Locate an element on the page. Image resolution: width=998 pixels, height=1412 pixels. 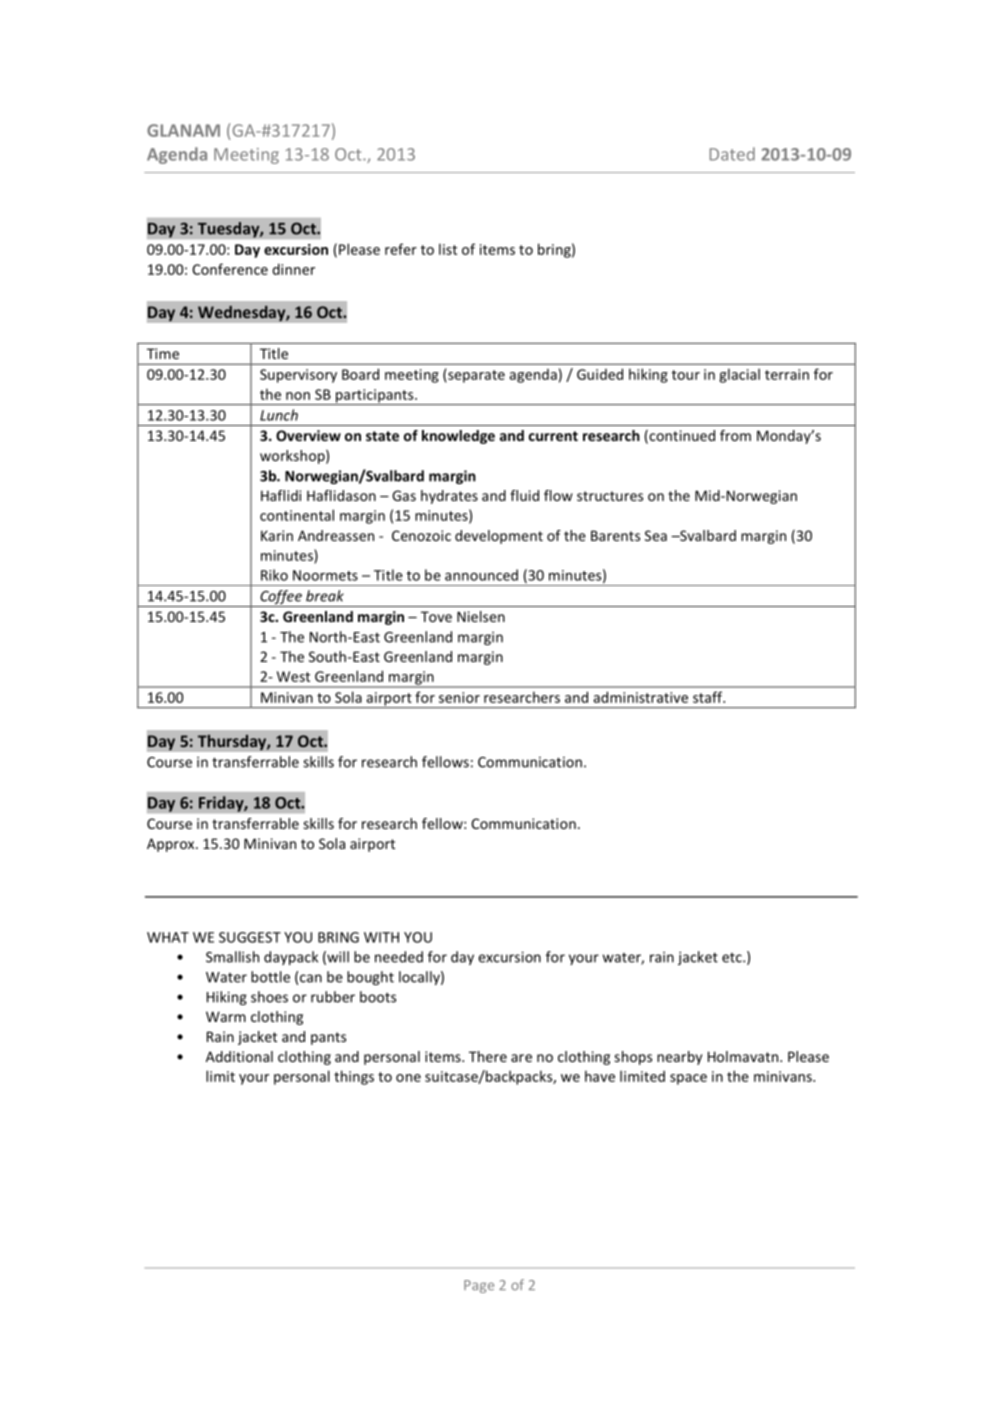
Cenozoic is located at coordinates (421, 535).
